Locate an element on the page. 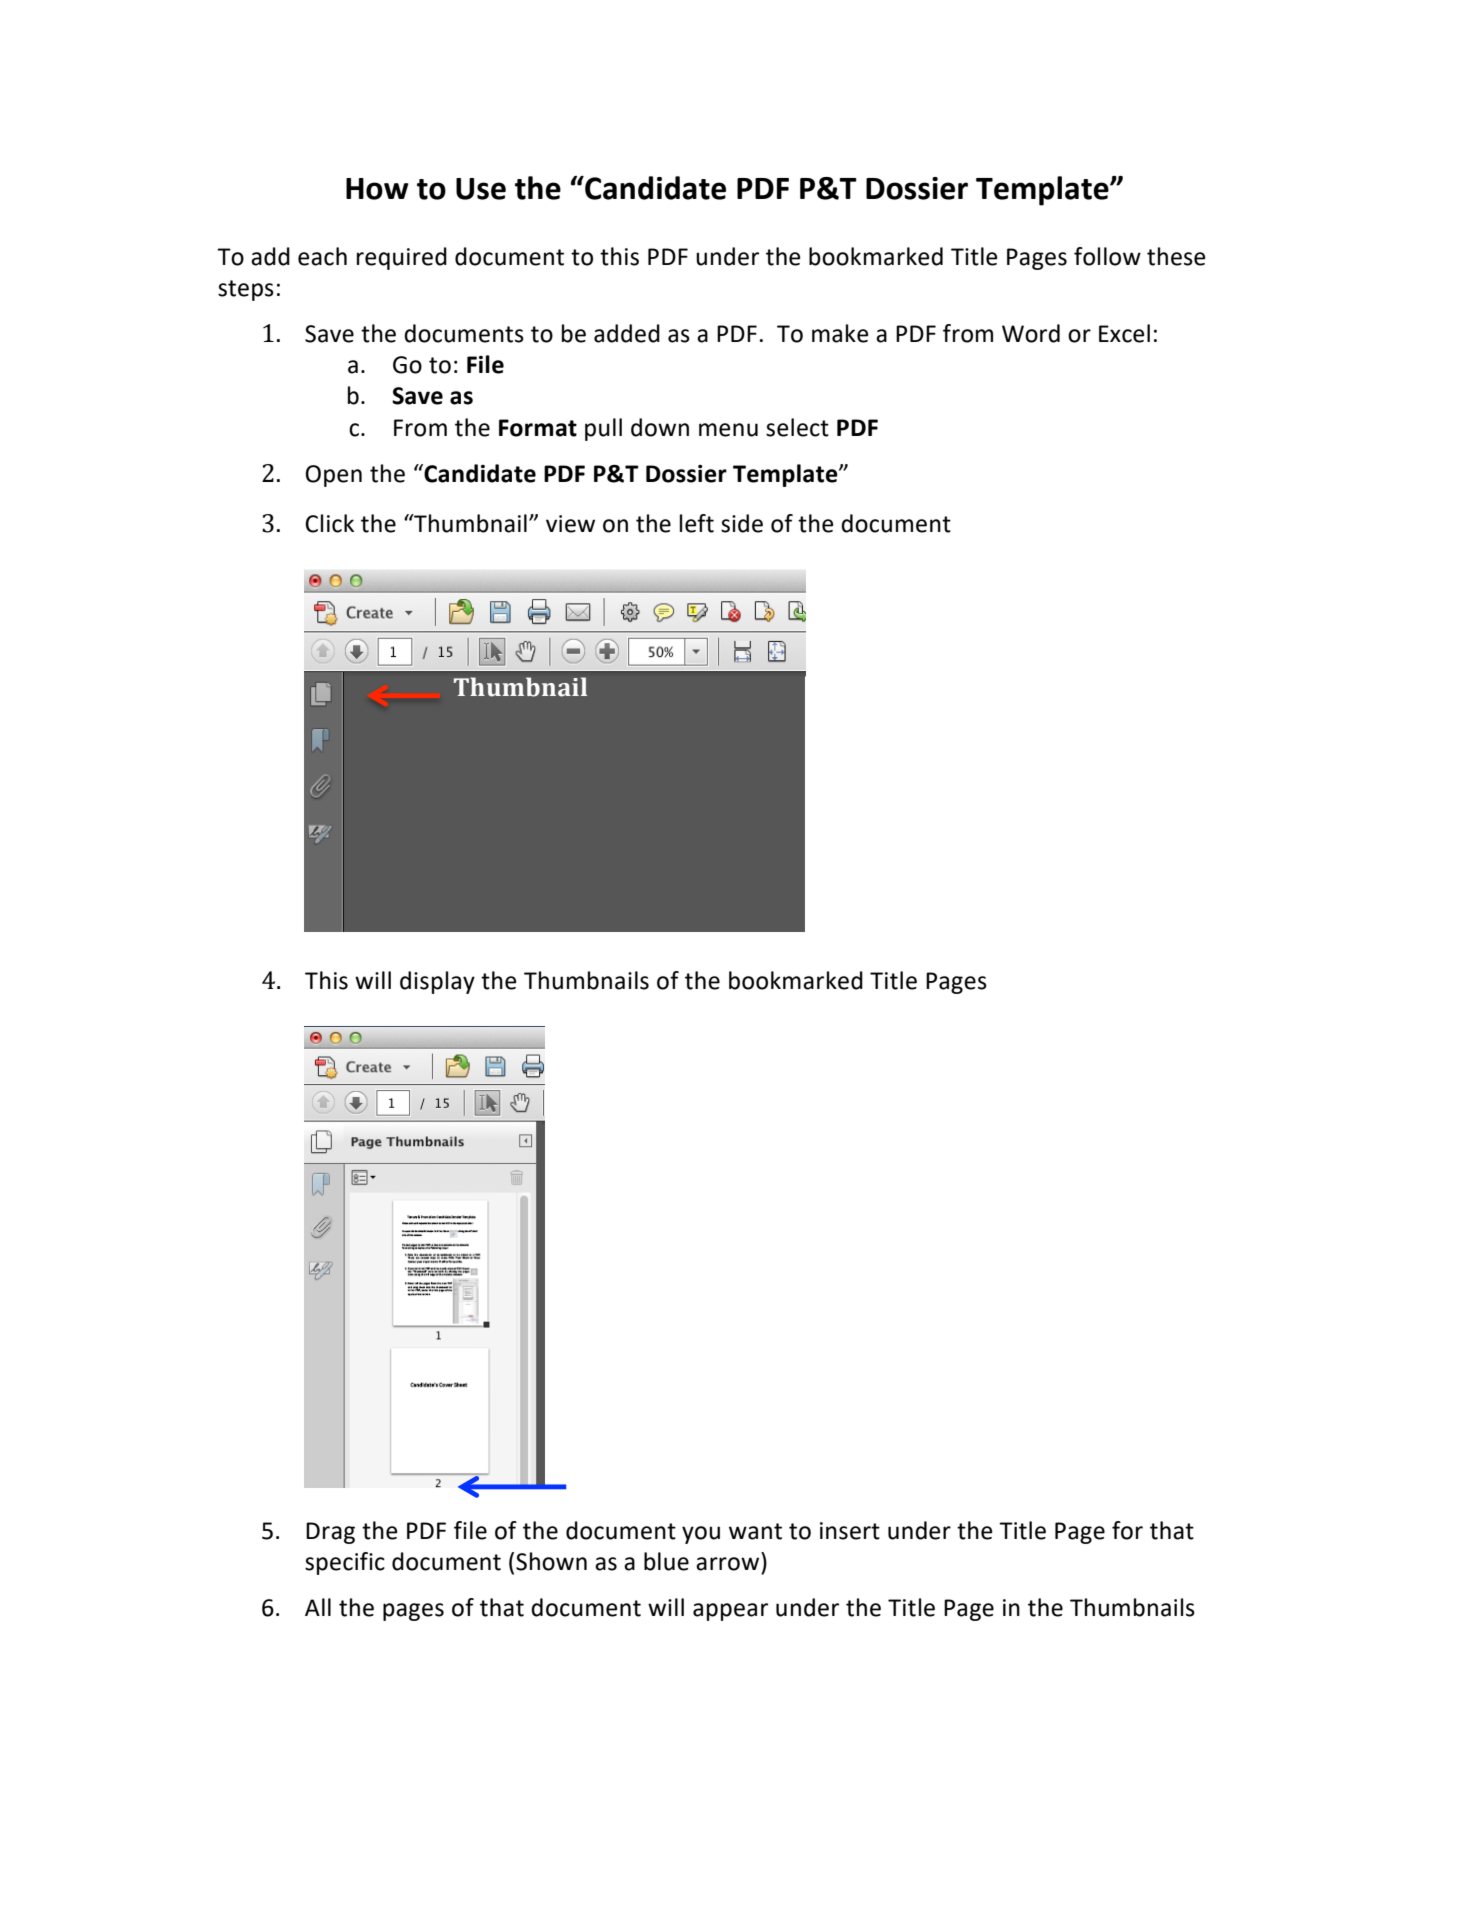 The height and width of the image is (1917, 1481). side is located at coordinates (742, 523).
